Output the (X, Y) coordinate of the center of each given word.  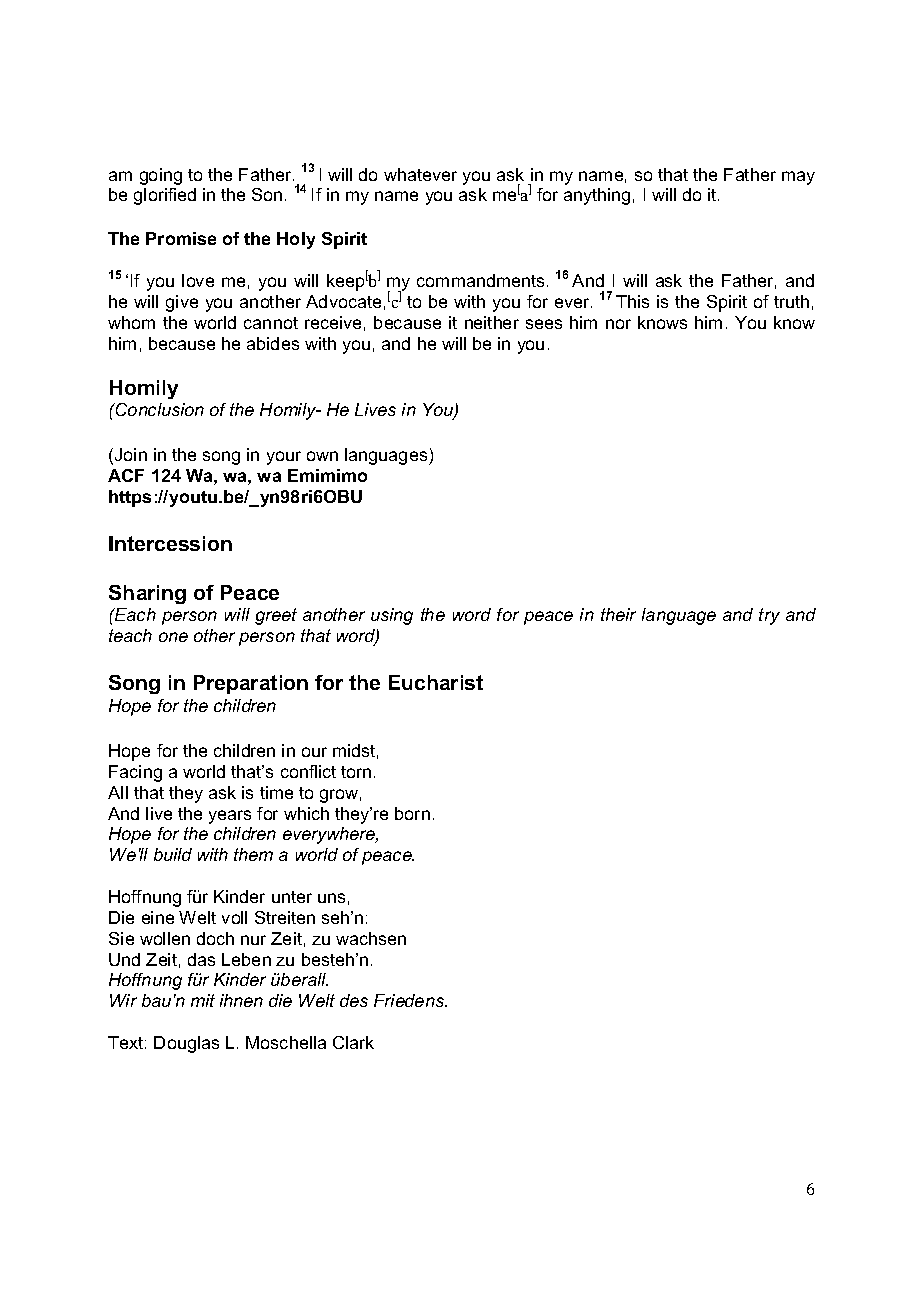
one (173, 637)
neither (492, 322)
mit (203, 1000)
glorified (165, 196)
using (392, 616)
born (412, 813)
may (798, 178)
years (230, 817)
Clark (353, 1042)
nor (618, 324)
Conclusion (159, 409)
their (618, 614)
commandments (482, 280)
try (769, 616)
